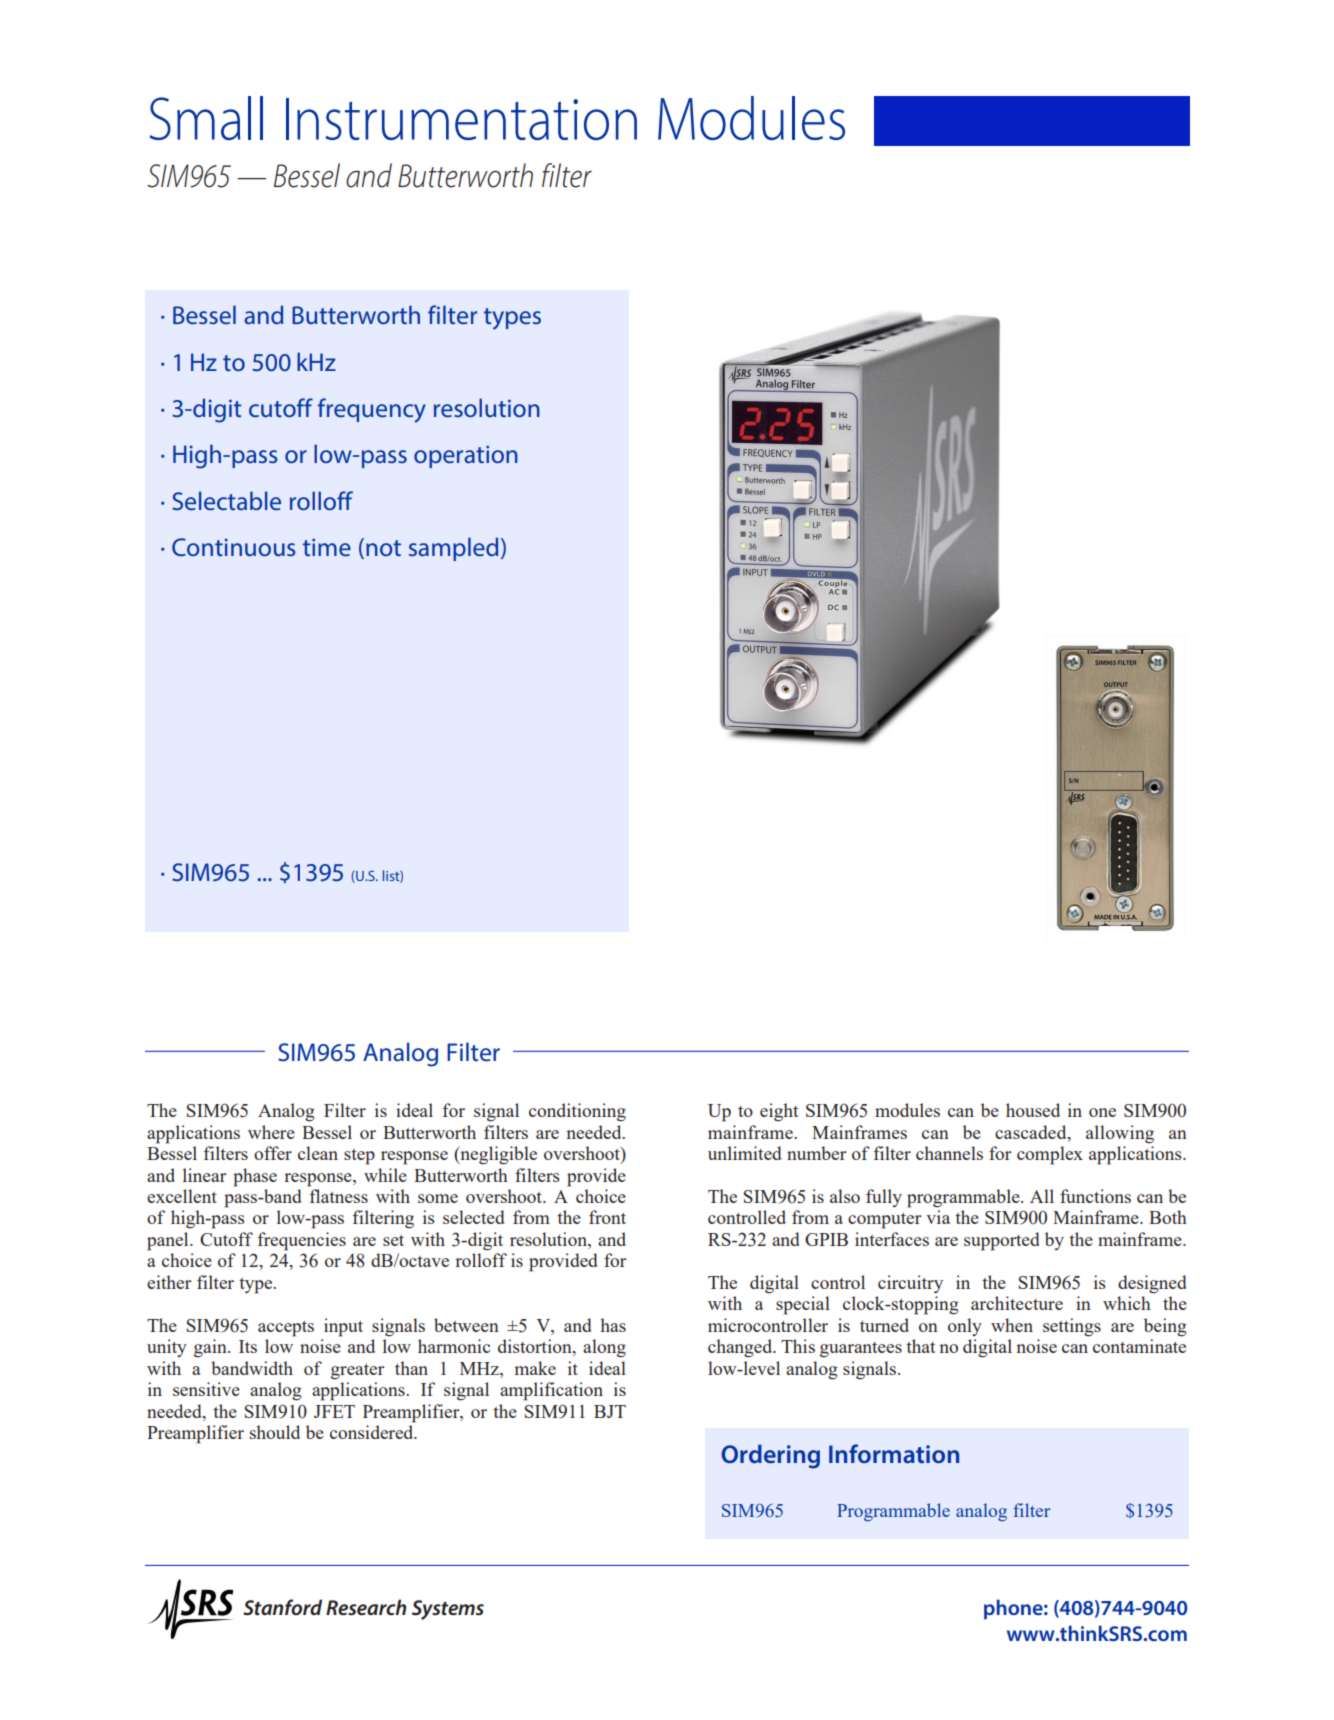 Image resolution: width=1334 pixels, height=1720 pixels. I want to click on front, so click(607, 1217).
